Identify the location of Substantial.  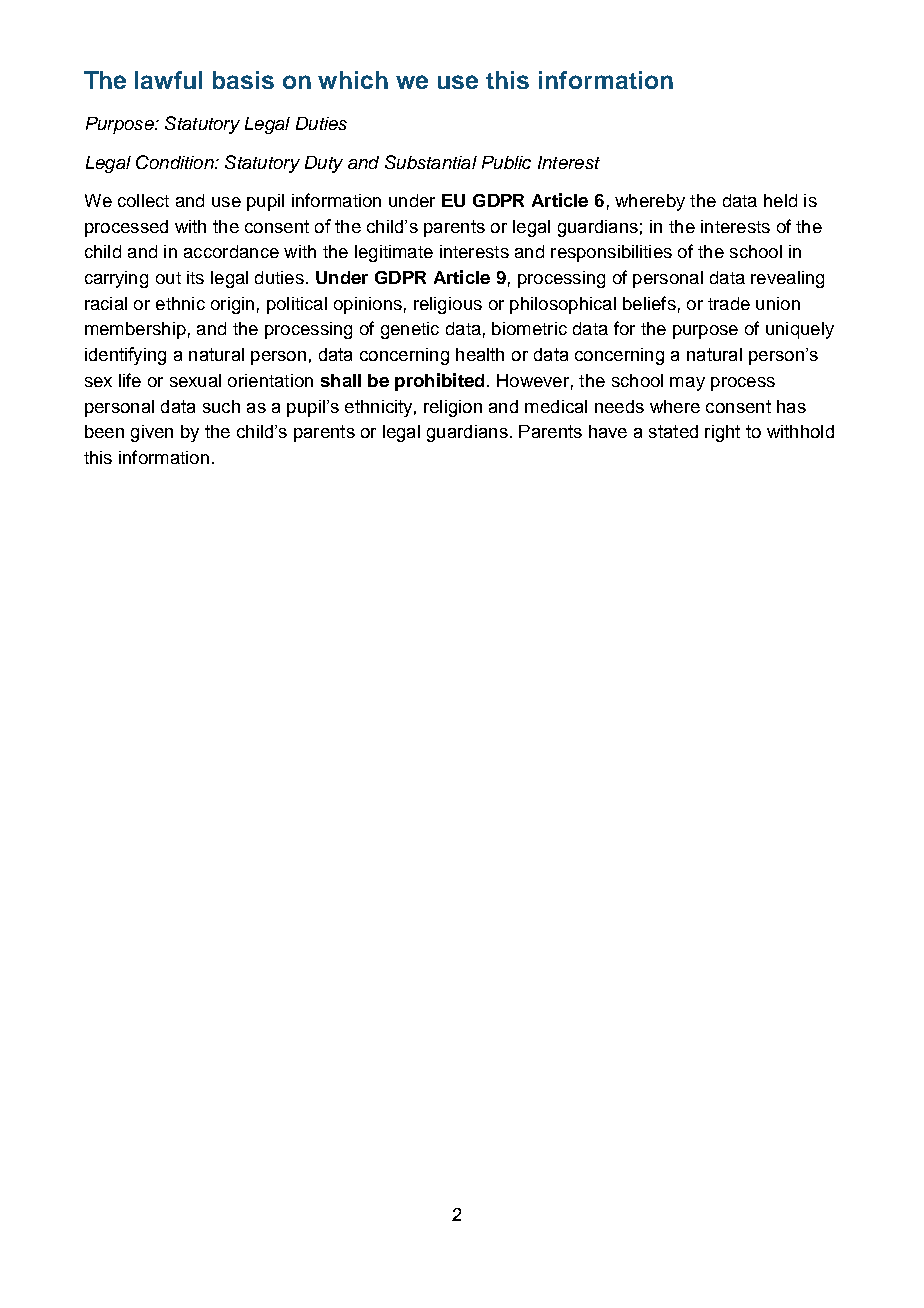
(431, 162).
